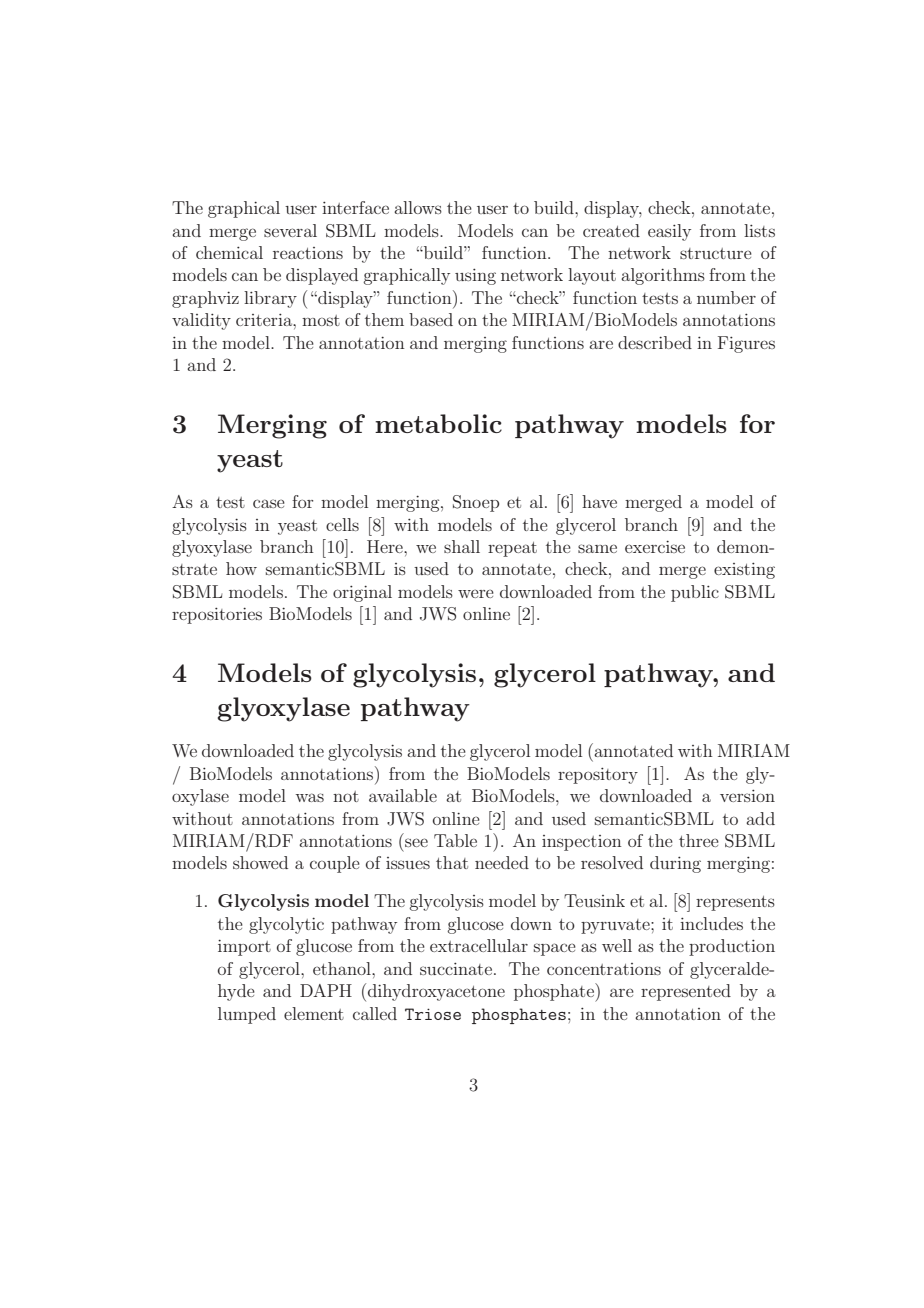 Image resolution: width=924 pixels, height=1308 pixels. Describe the element at coordinates (475, 276) in the document. I see `using` at that location.
